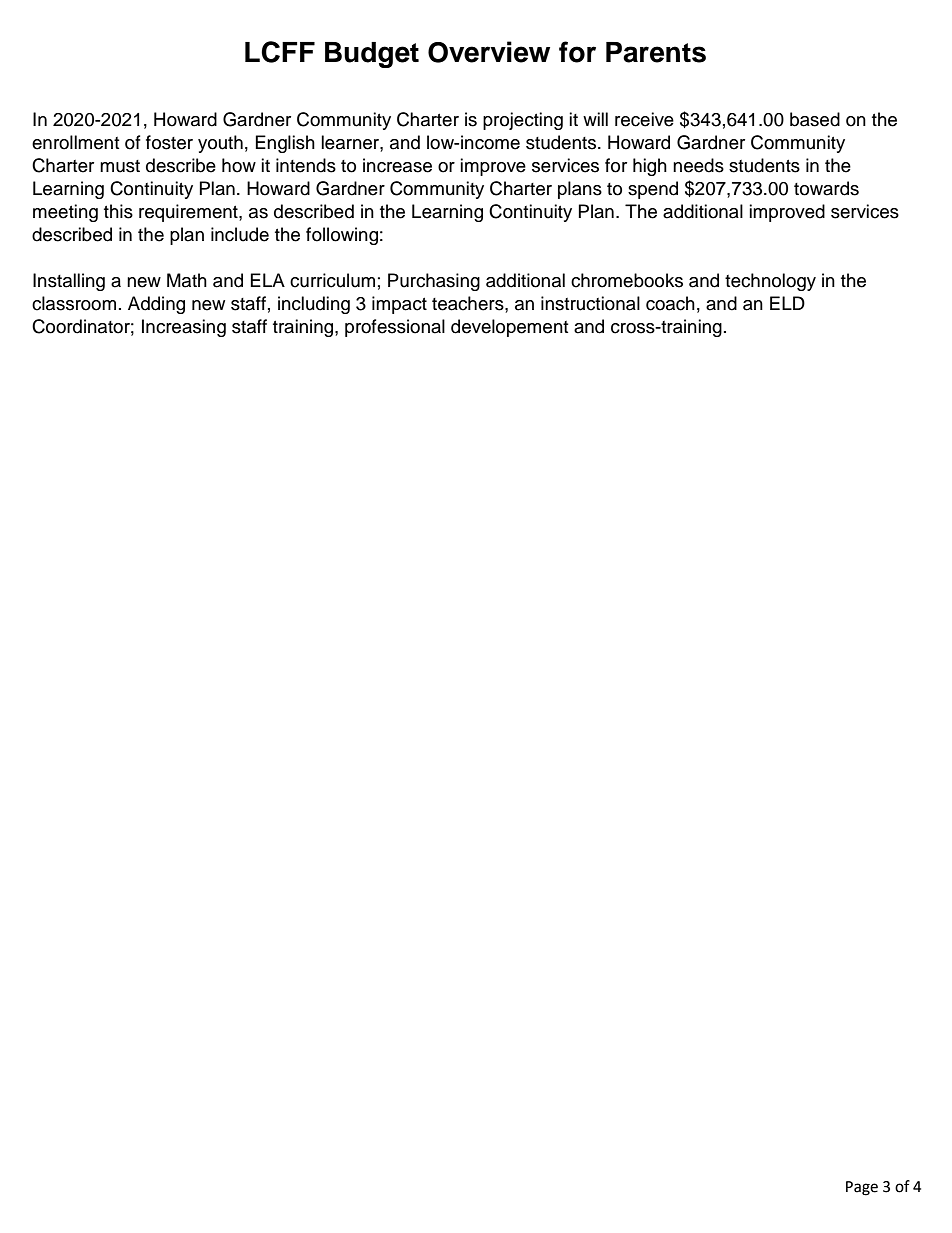 The width and height of the document is (952, 1233). What do you see at coordinates (399, 305) in the document?
I see `impact` at bounding box center [399, 305].
